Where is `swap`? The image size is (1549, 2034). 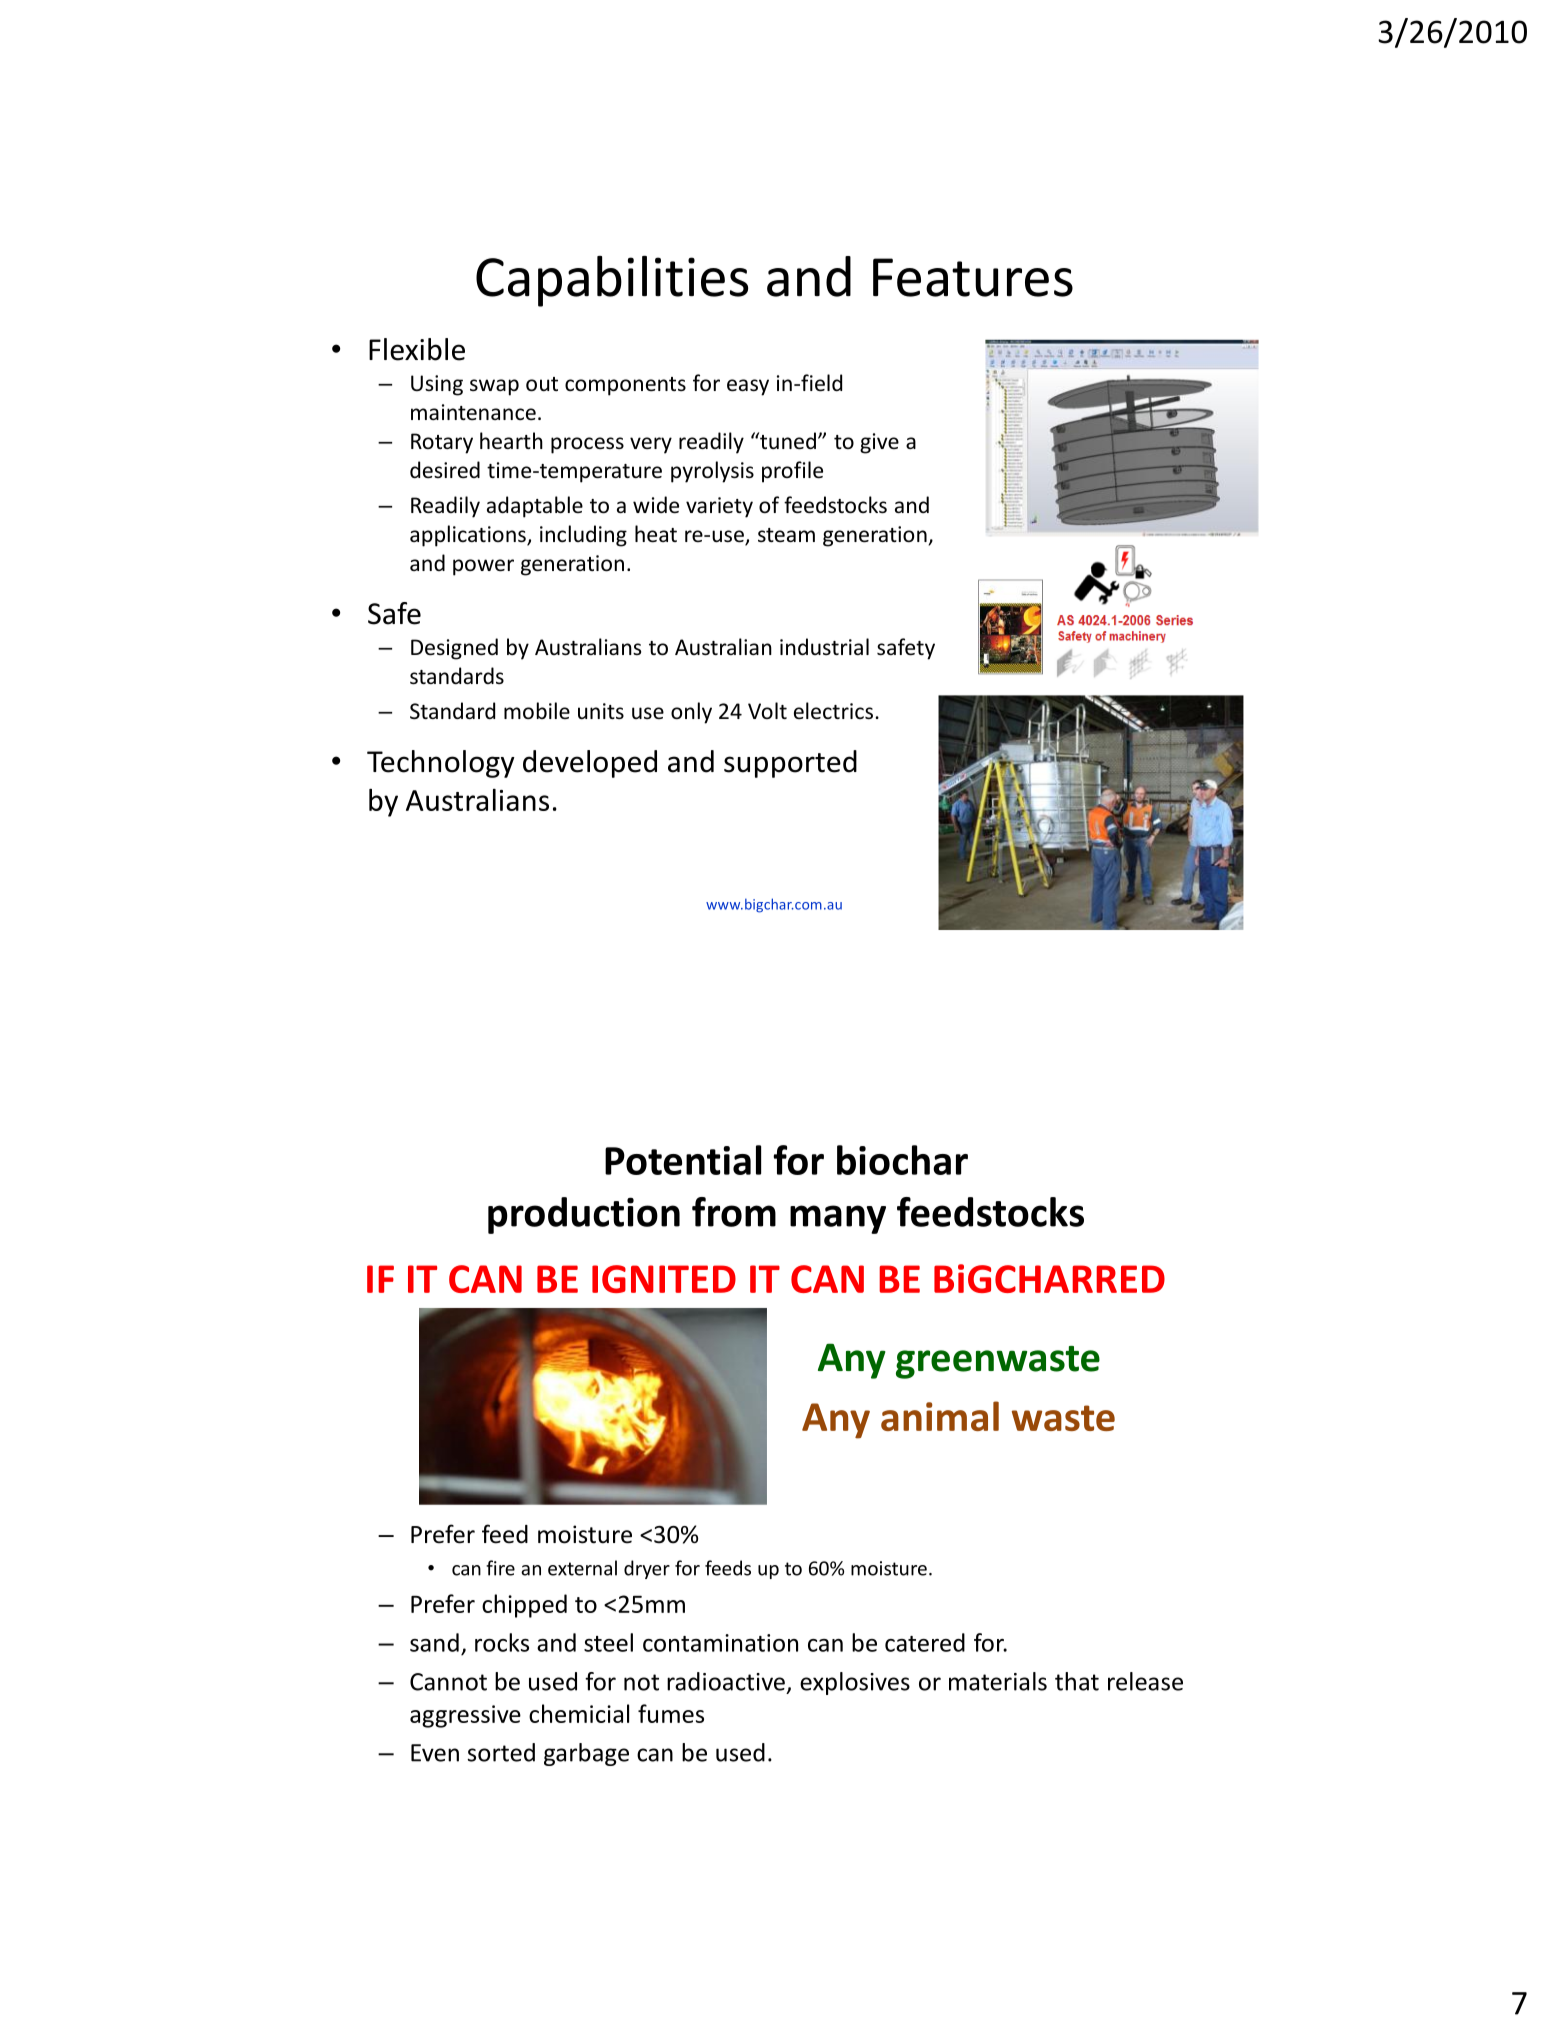 swap is located at coordinates (494, 387).
